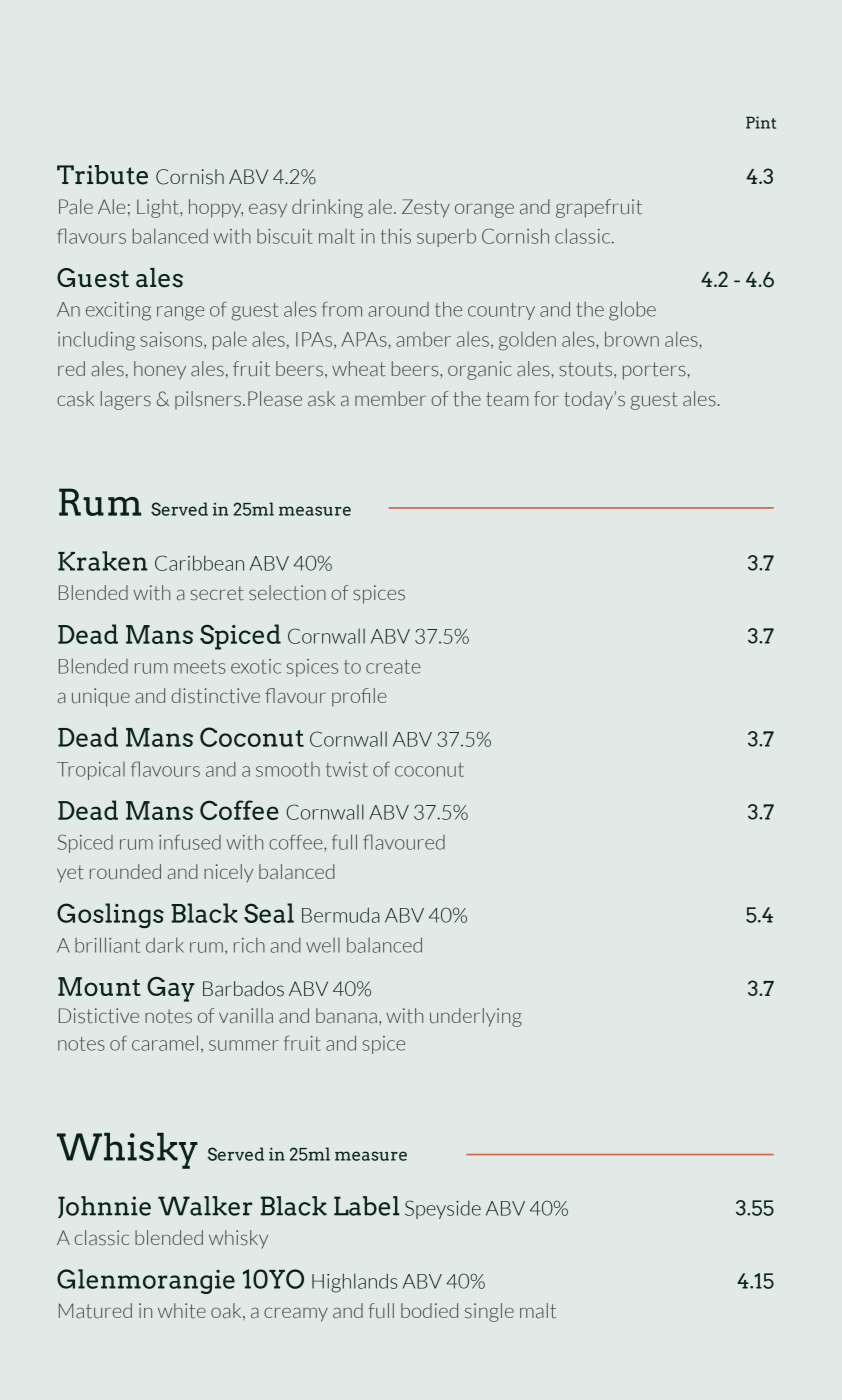  I want to click on Tribute, so click(102, 175).
